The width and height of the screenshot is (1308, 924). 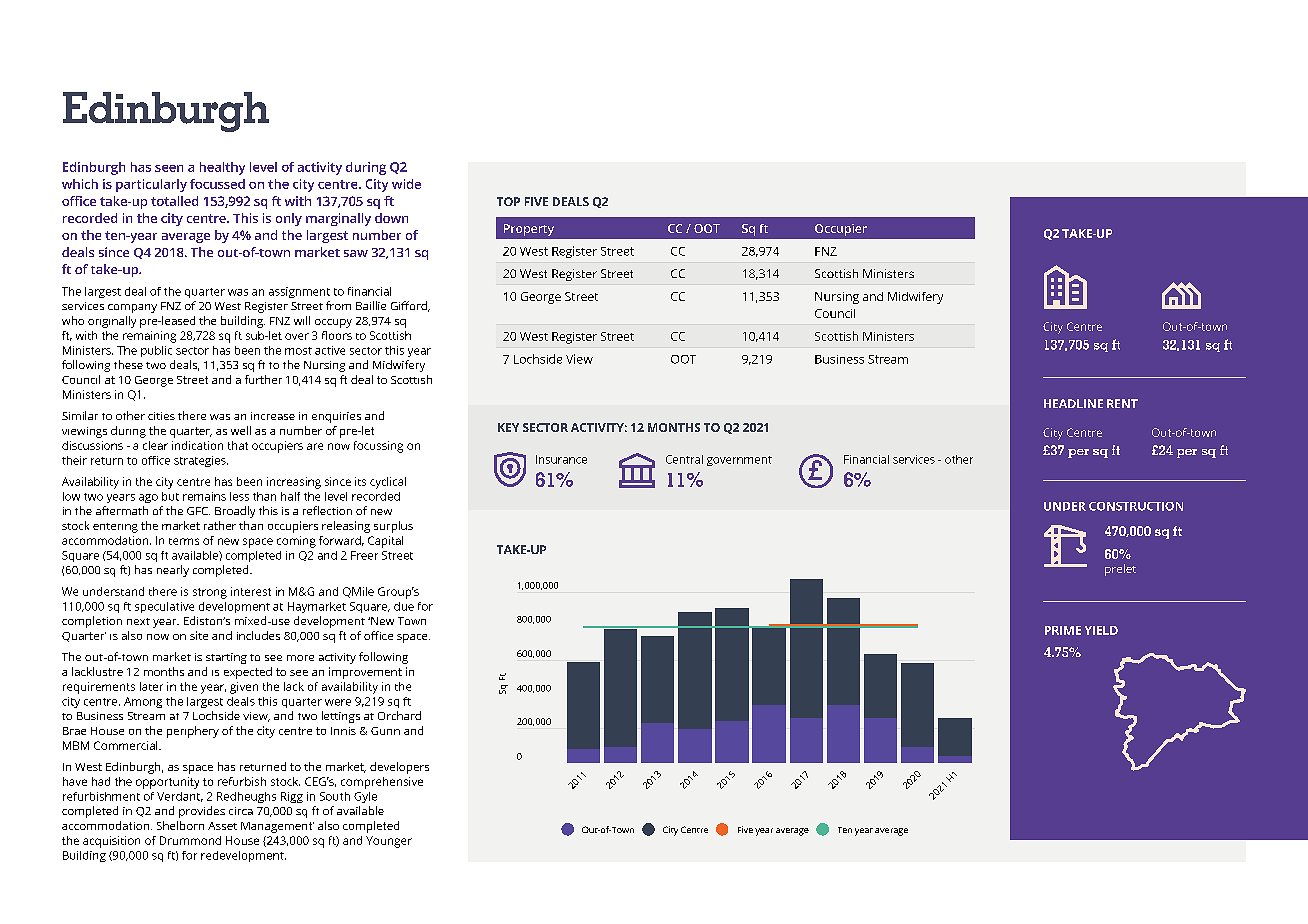 What do you see at coordinates (198, 511) in the screenshot?
I see `GFC` at bounding box center [198, 511].
